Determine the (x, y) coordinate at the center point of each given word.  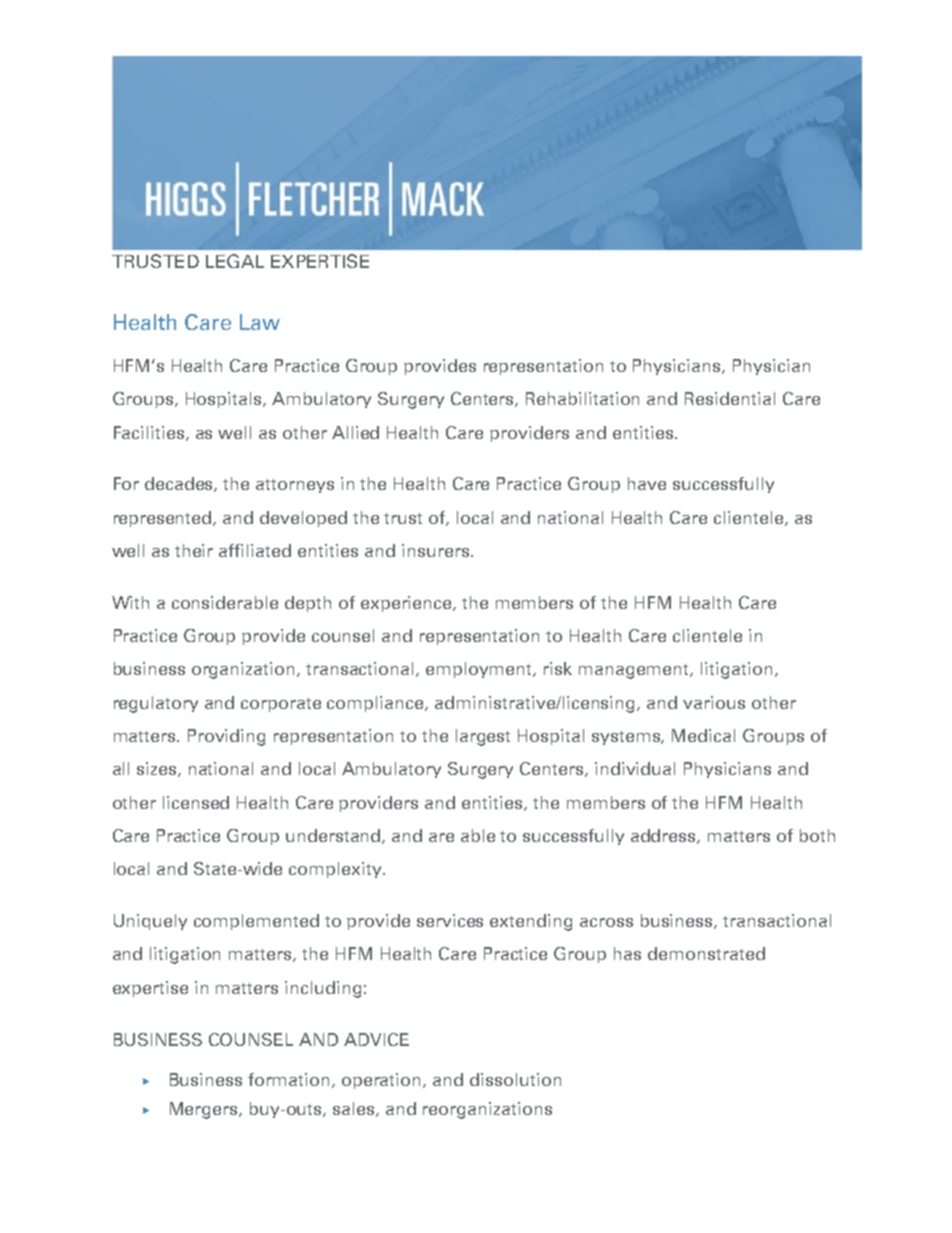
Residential (730, 398)
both (817, 835)
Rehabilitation (582, 398)
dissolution (515, 1079)
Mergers (205, 1110)
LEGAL (235, 261)
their (194, 550)
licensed (196, 802)
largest (483, 737)
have (647, 483)
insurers (435, 550)
